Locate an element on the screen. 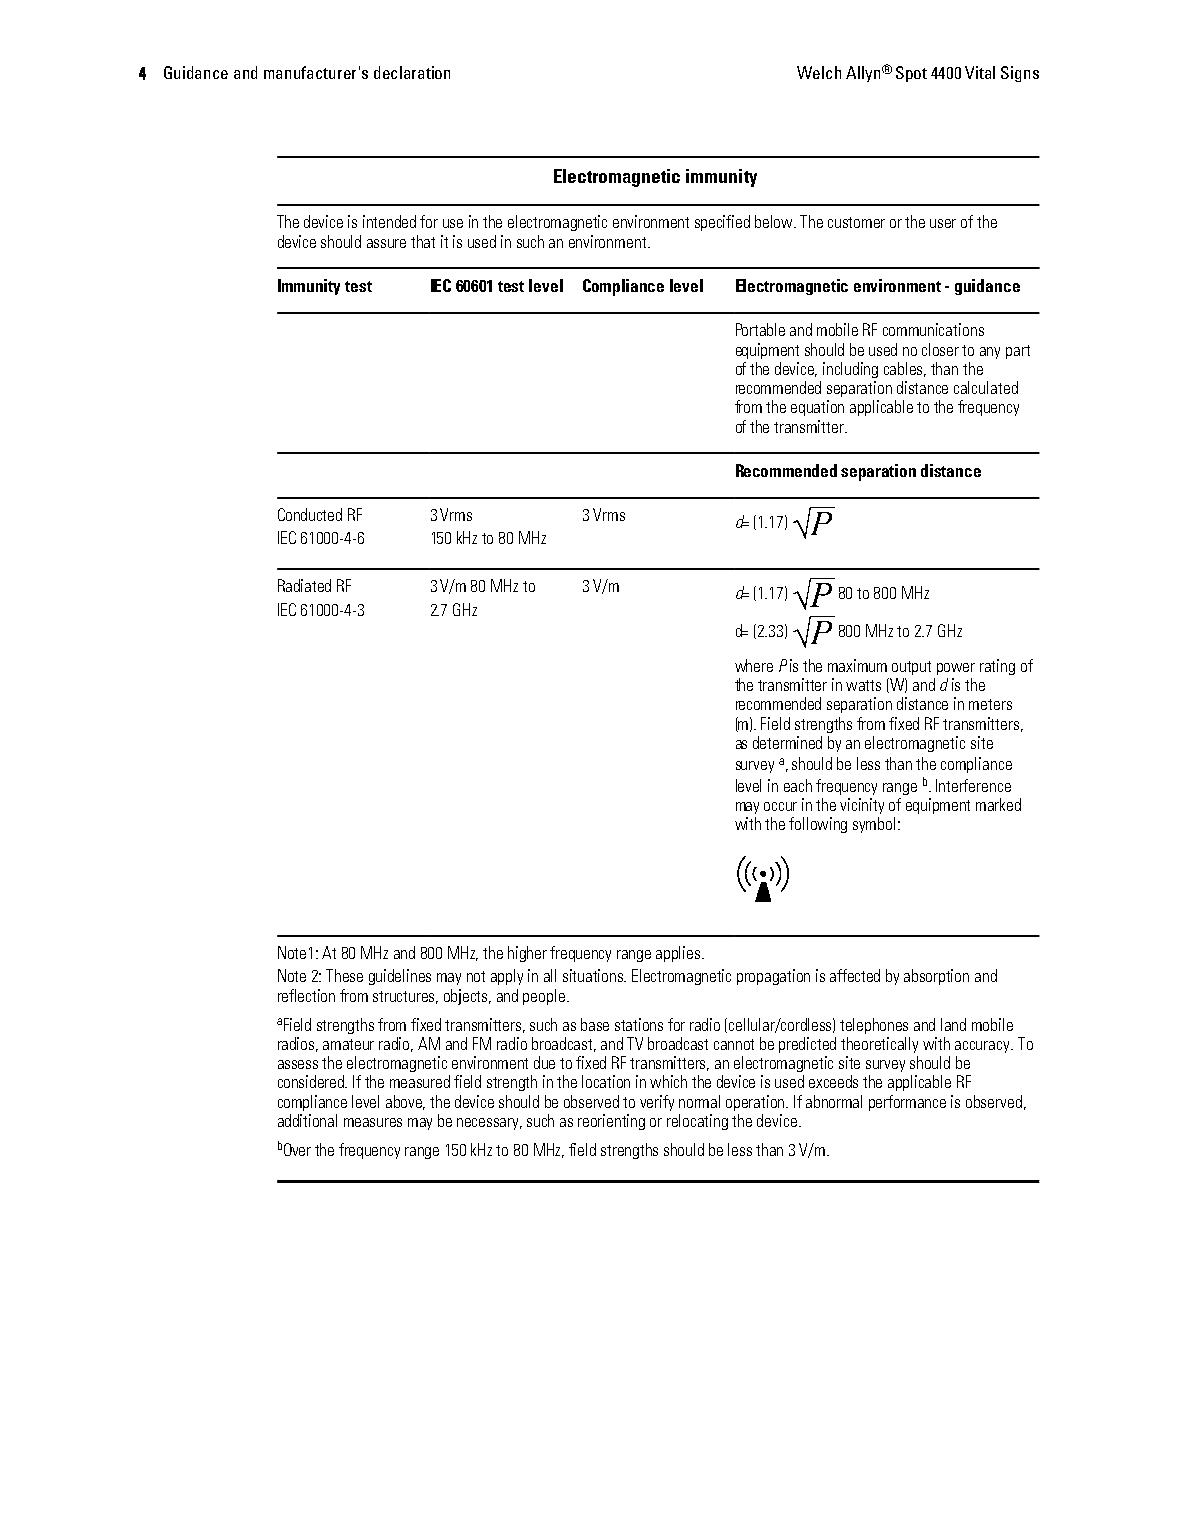 This screenshot has width=1178, height=1525. Radiated is located at coordinates (304, 585).
